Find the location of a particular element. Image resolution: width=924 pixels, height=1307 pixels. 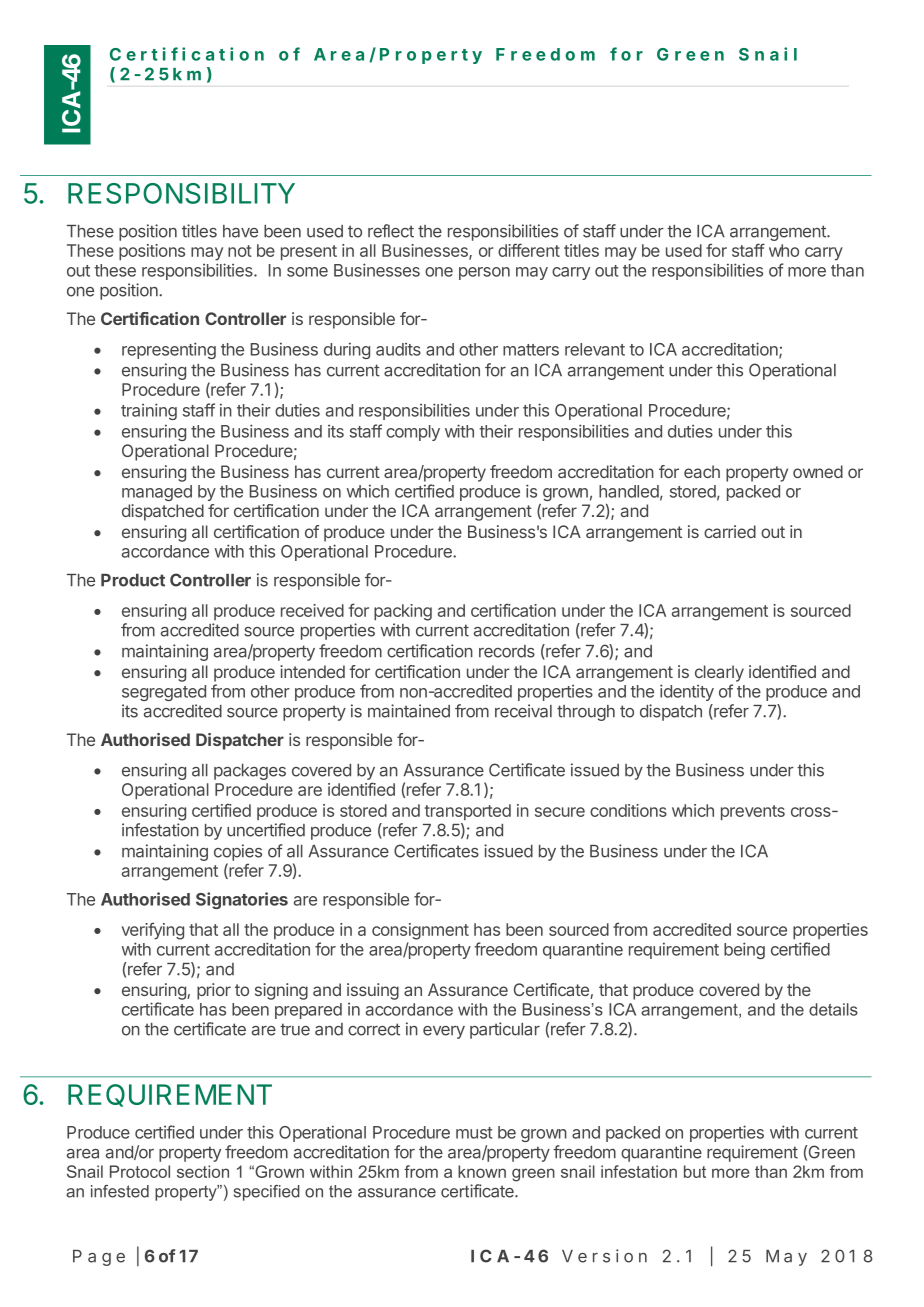

clearly is located at coordinates (719, 673).
